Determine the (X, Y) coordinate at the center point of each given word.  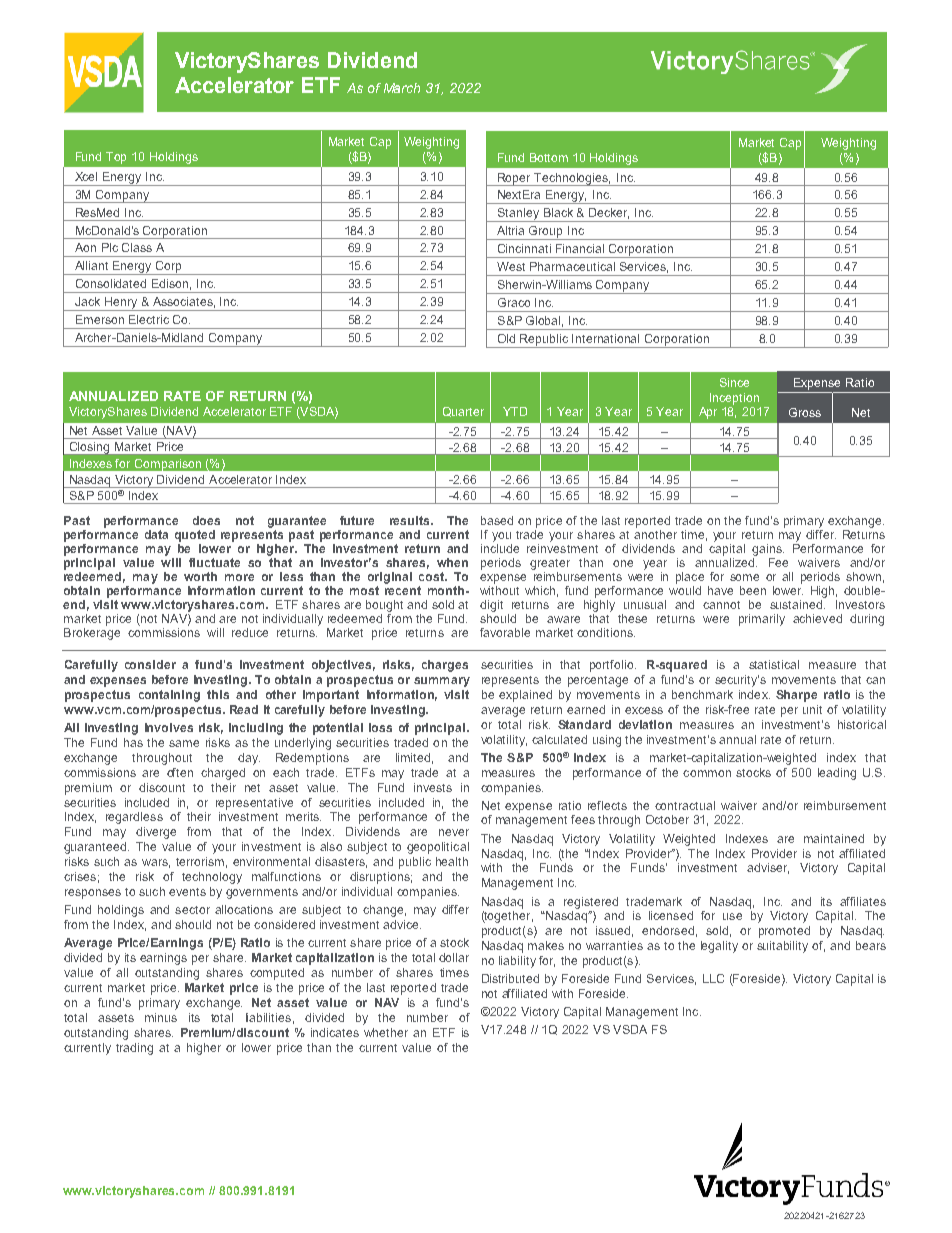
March (402, 88)
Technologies (572, 179)
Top (116, 158)
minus (161, 1017)
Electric (149, 319)
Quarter (463, 412)
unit (812, 709)
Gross (805, 412)
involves (169, 727)
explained (525, 696)
